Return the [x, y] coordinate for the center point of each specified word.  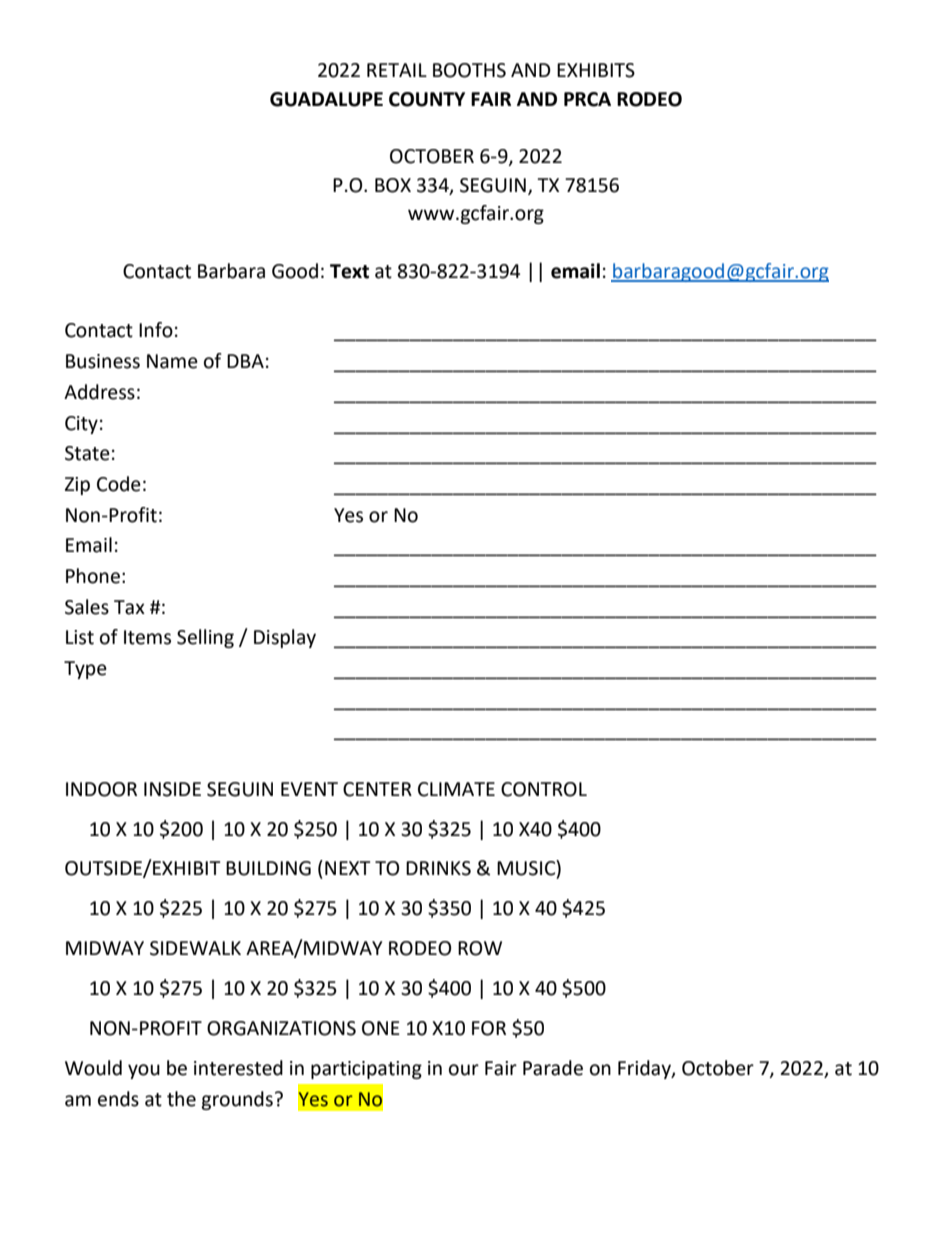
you [144, 1071]
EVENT [309, 789]
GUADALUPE [326, 99]
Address [99, 392]
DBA [245, 361]
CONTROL [544, 789]
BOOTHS [469, 70]
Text [349, 271]
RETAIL [397, 70]
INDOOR [101, 789]
